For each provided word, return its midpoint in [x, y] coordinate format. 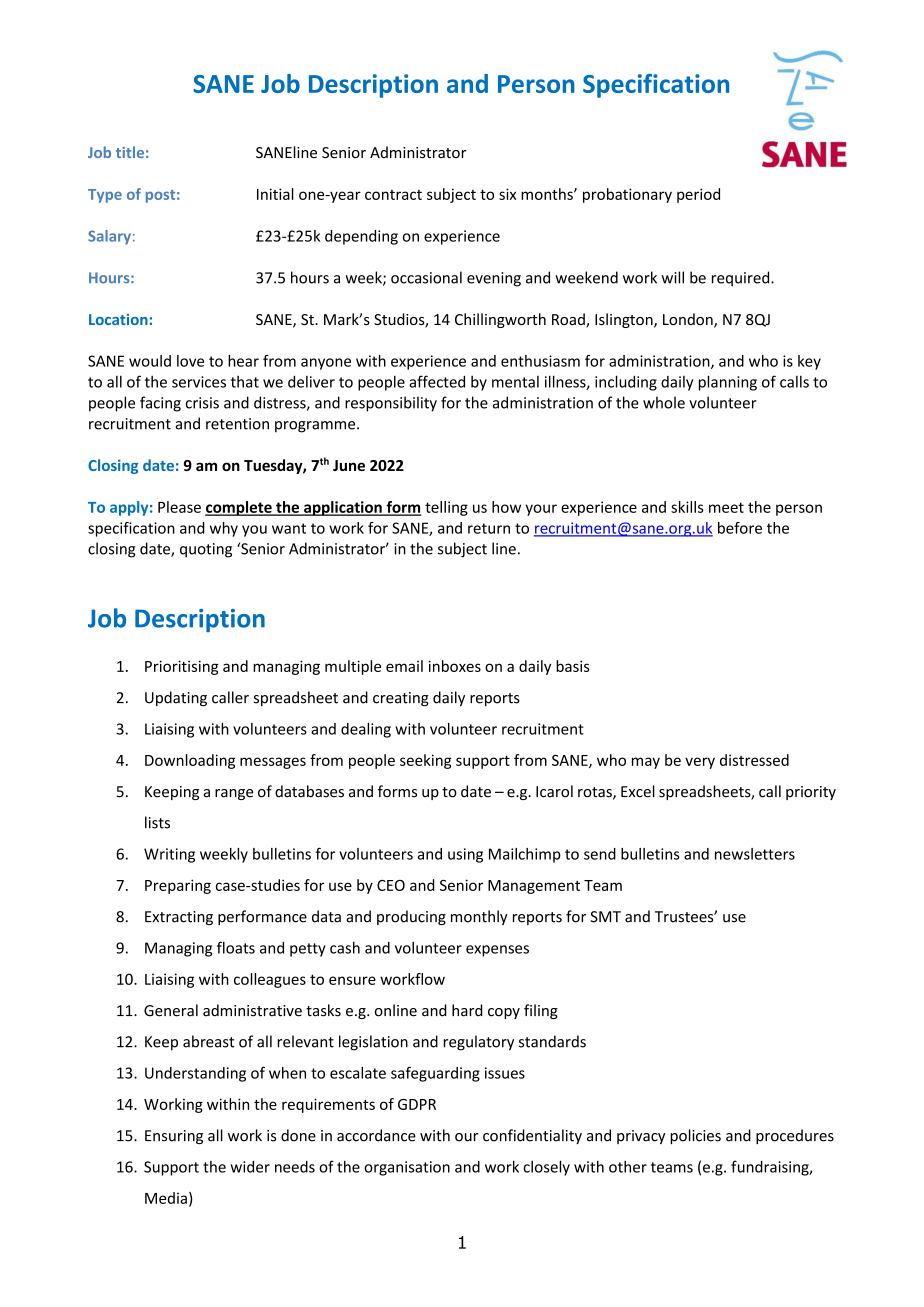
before [740, 528]
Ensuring [174, 1137]
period [698, 195]
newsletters [755, 854]
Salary [109, 237]
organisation [407, 1168]
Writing [169, 855]
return [489, 528]
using [465, 855]
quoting [206, 550]
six [507, 194]
